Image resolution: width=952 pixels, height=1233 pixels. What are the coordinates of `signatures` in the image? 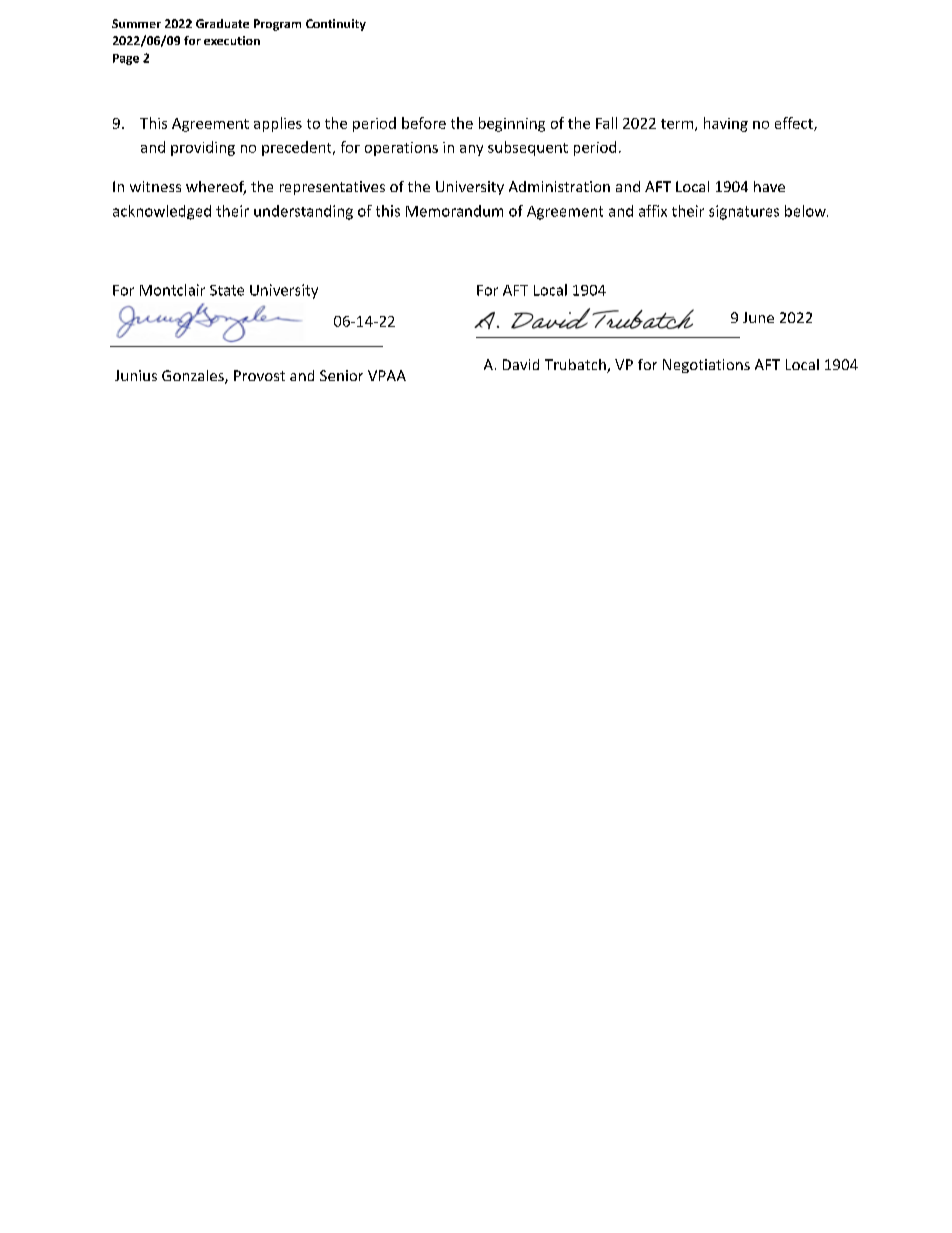 It's located at (744, 212).
